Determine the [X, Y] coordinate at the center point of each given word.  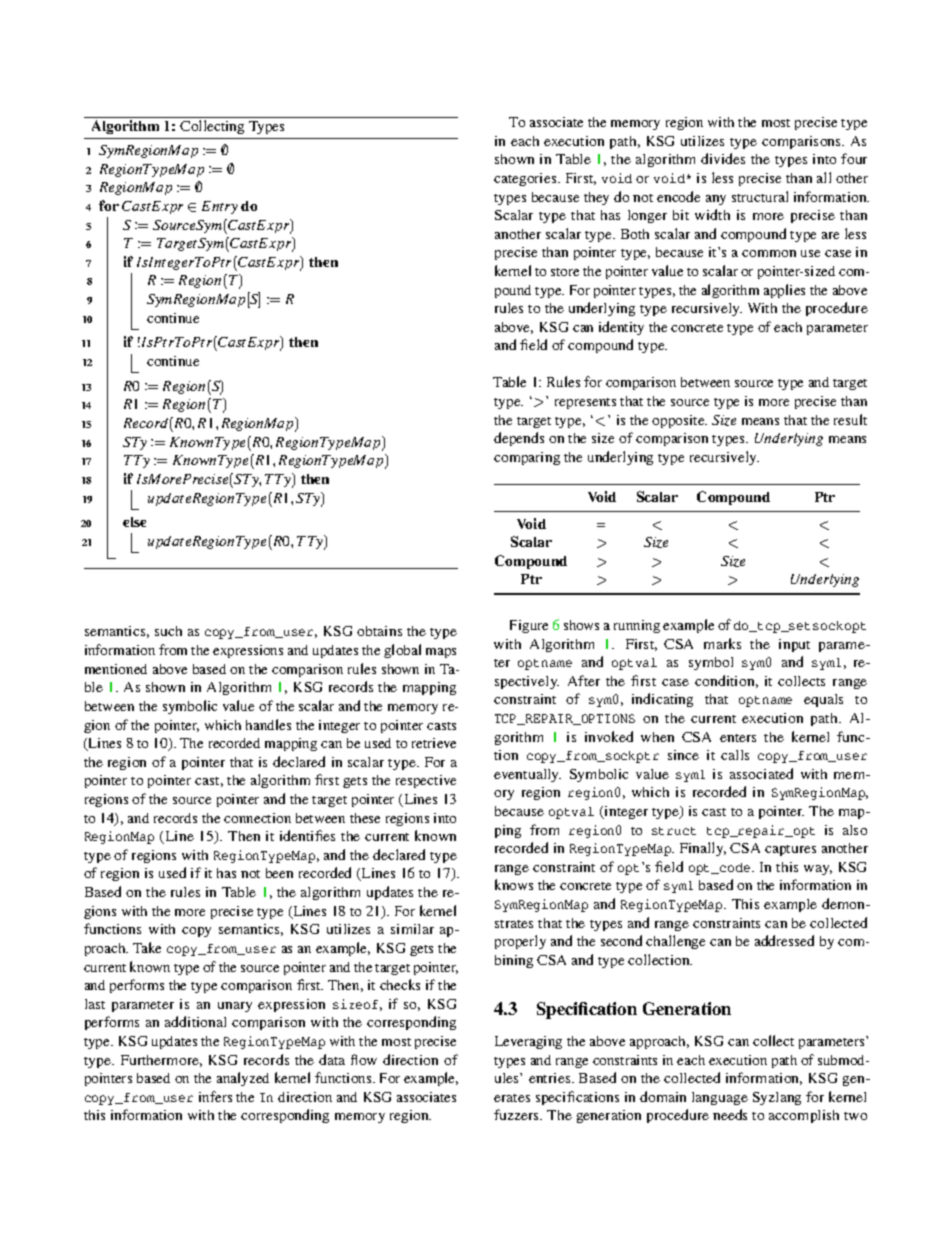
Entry [220, 207]
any [716, 200]
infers [215, 1096]
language [720, 1098]
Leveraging [528, 1042]
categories [526, 179]
